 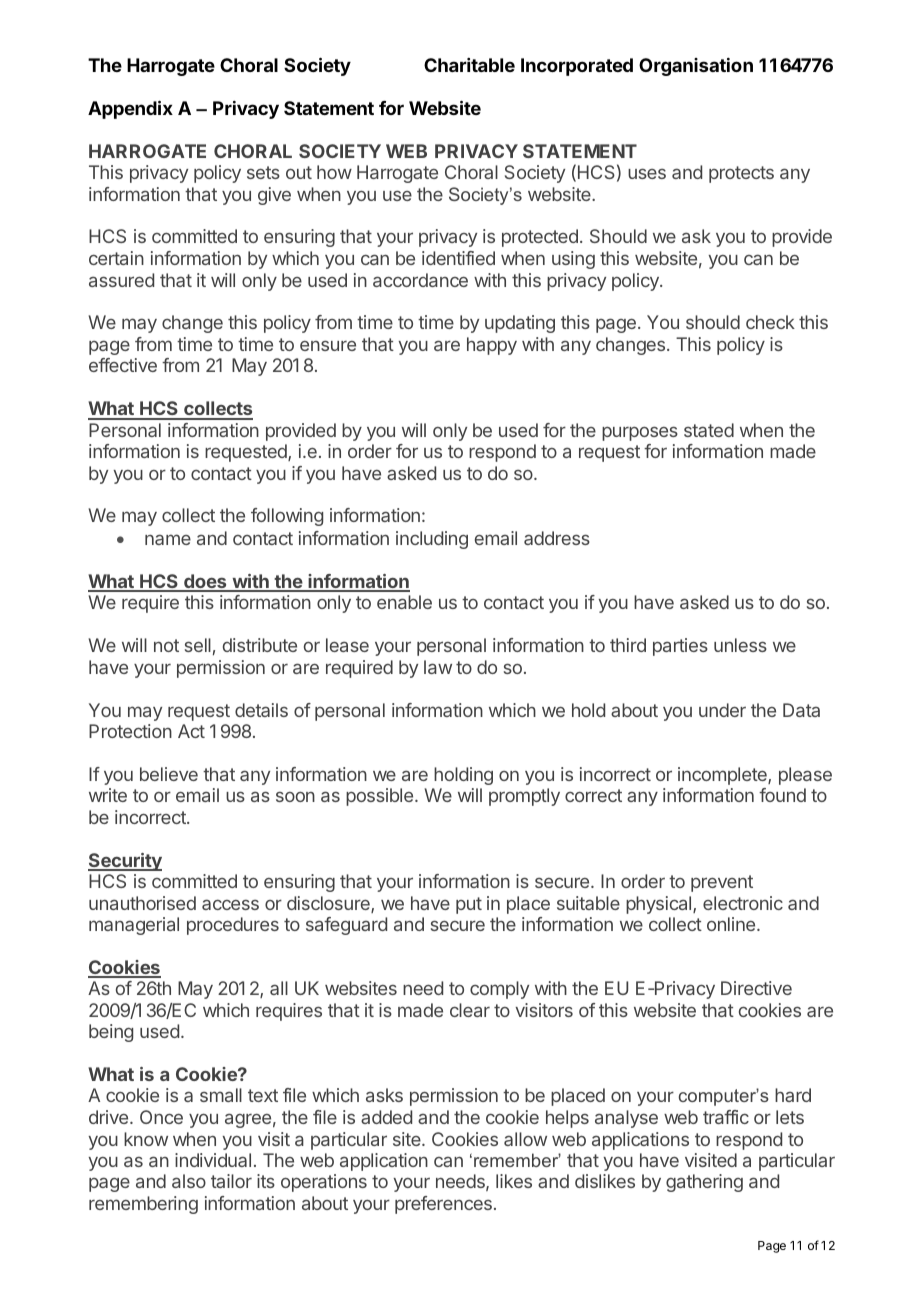 I want to click on check, so click(x=770, y=322).
